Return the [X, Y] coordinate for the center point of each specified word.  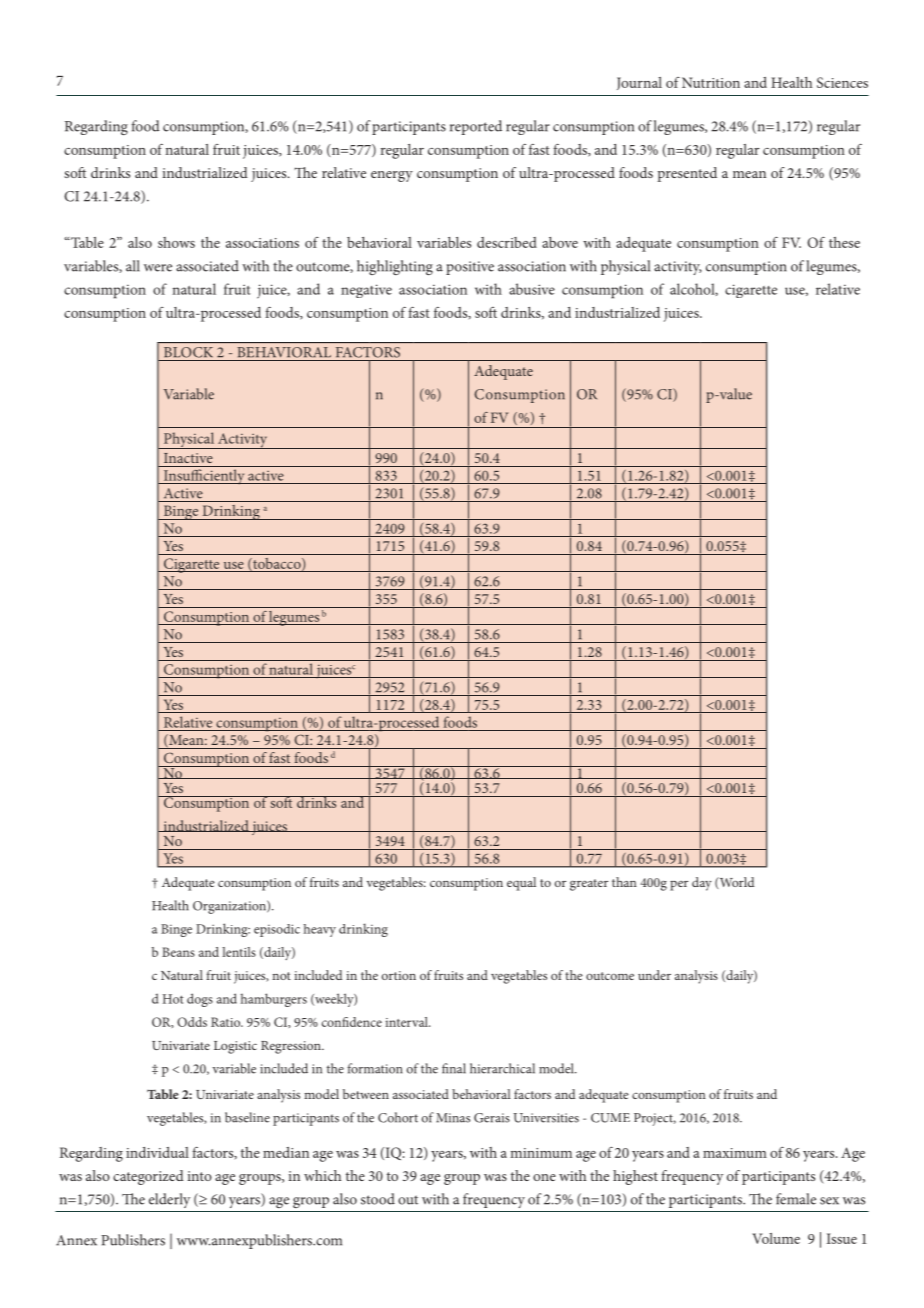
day [702, 884]
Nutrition [711, 82]
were [158, 268]
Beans [178, 952]
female [796, 1199]
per [679, 886]
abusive [532, 289]
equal [521, 884]
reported [476, 127]
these [844, 242]
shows [176, 242]
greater [589, 885]
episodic [277, 930]
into [199, 1176]
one [544, 1177]
